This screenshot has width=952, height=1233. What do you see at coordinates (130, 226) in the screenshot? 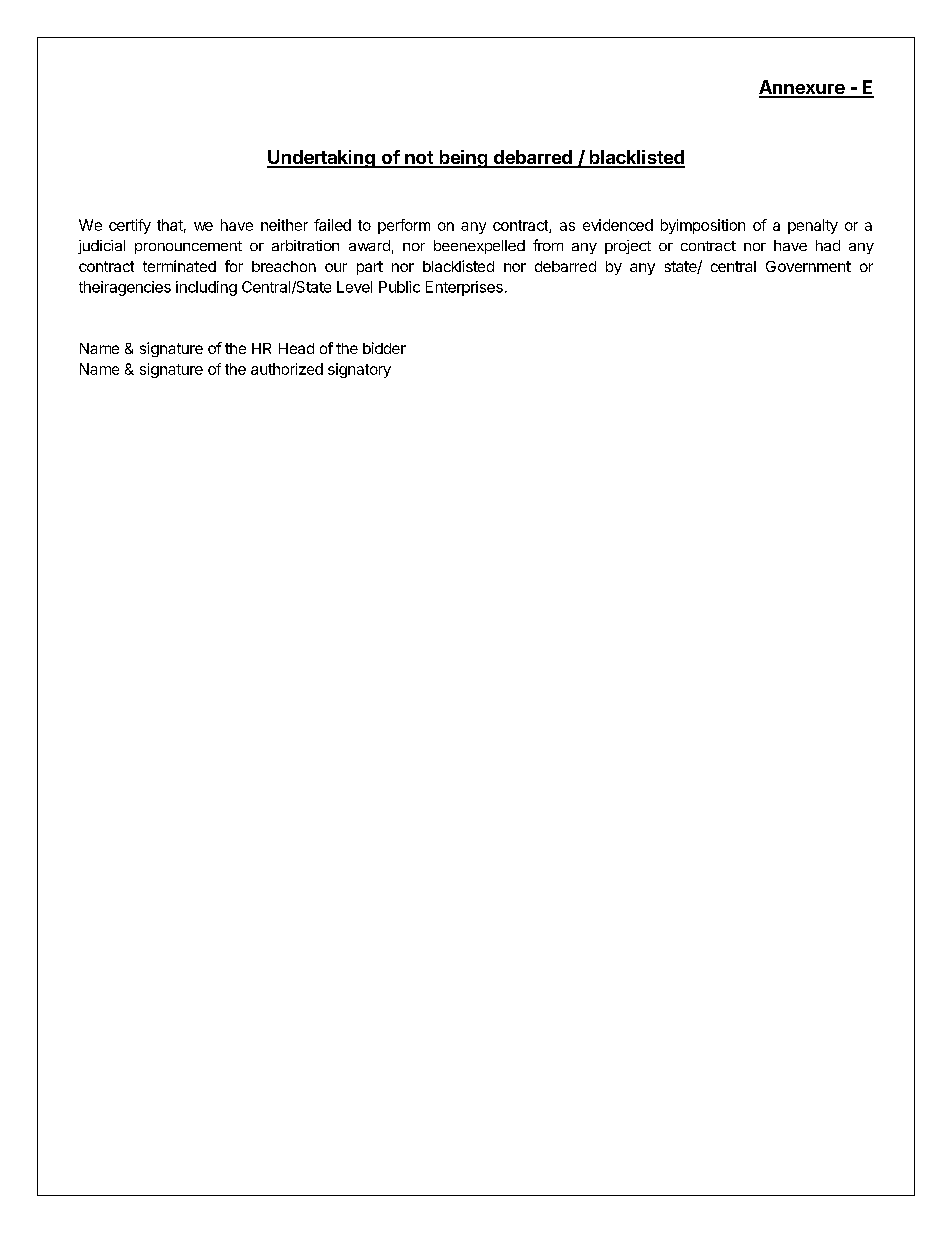
I see `certify` at bounding box center [130, 226].
